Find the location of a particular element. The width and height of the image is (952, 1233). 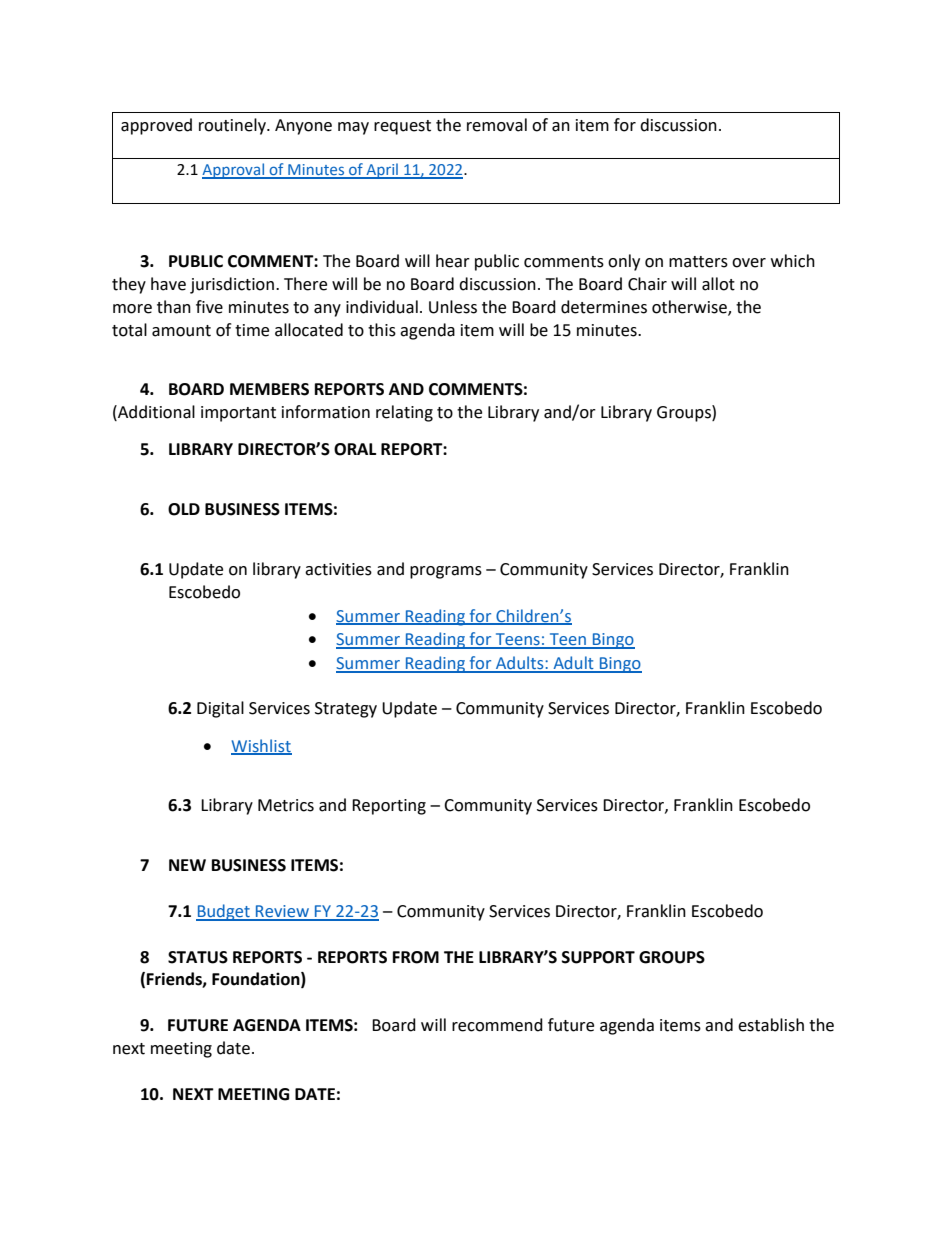

Approval is located at coordinates (234, 171).
